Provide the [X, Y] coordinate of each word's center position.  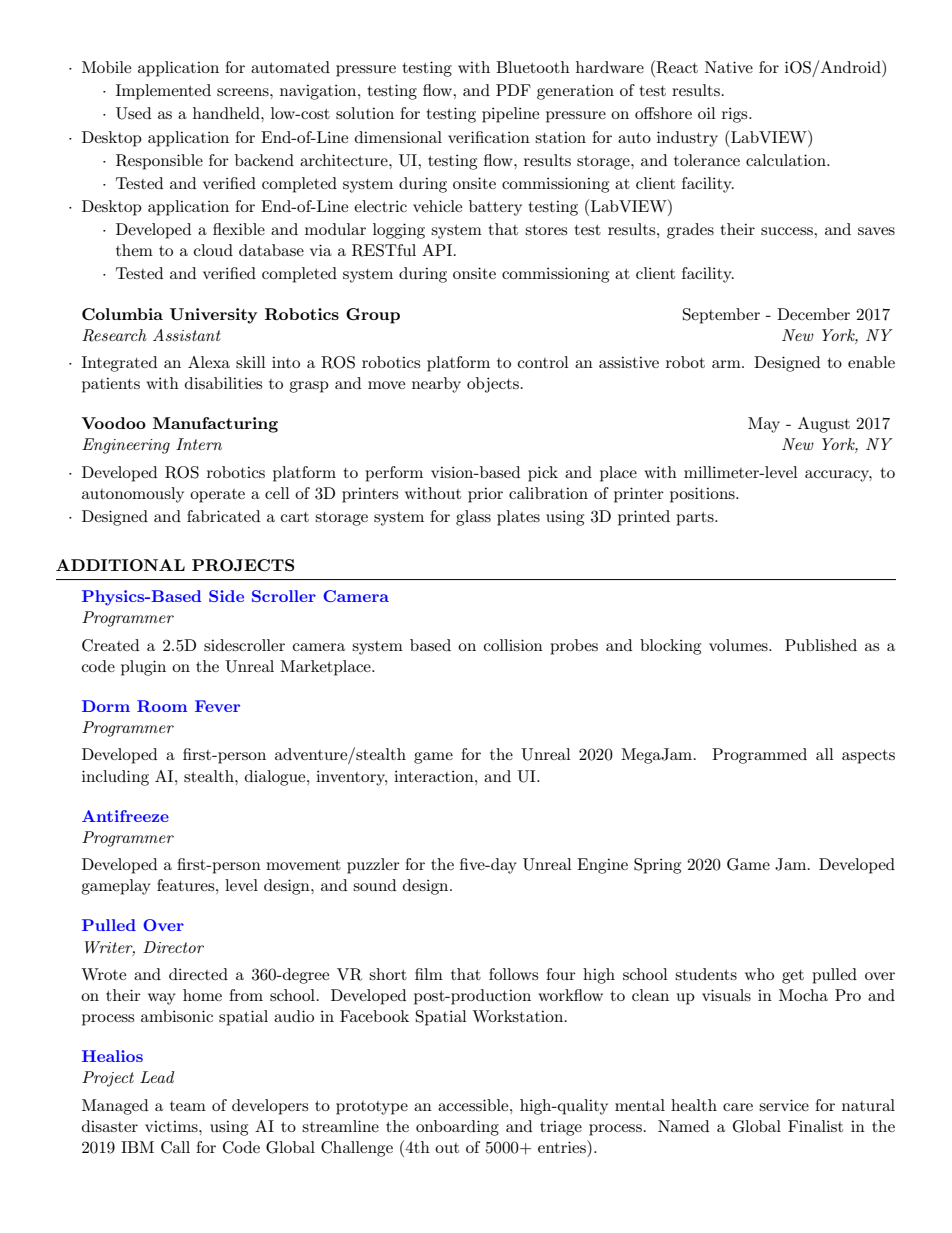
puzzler [373, 866]
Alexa [209, 362]
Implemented [163, 92]
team [188, 1106]
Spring [657, 866]
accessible [474, 1105]
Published [821, 645]
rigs [736, 115]
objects [493, 385]
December [813, 314]
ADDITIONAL [120, 565]
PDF [513, 90]
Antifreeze [125, 816]
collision [513, 645]
